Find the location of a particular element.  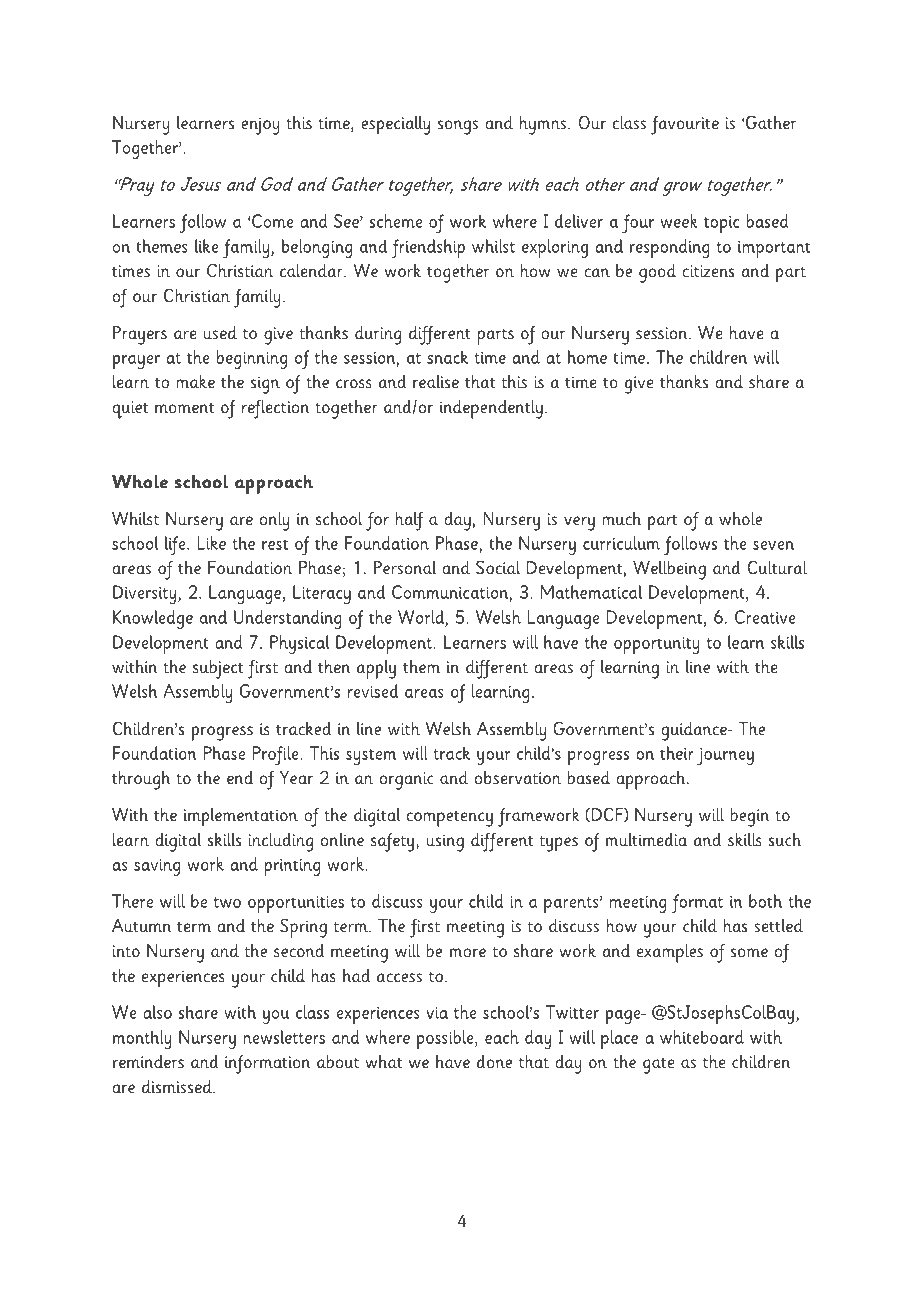

enjoy is located at coordinates (260, 126).
